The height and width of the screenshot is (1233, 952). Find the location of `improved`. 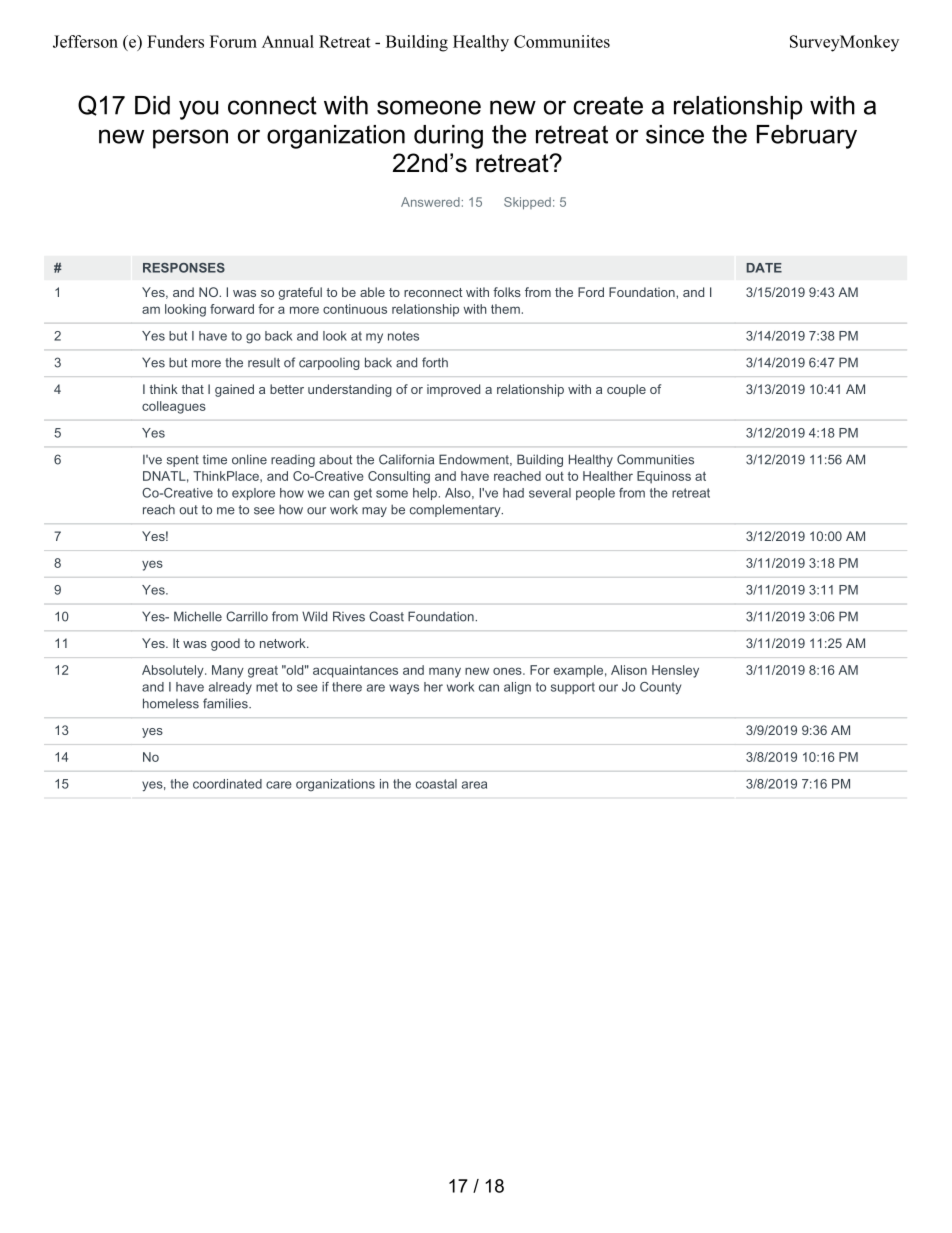

improved is located at coordinates (453, 390).
